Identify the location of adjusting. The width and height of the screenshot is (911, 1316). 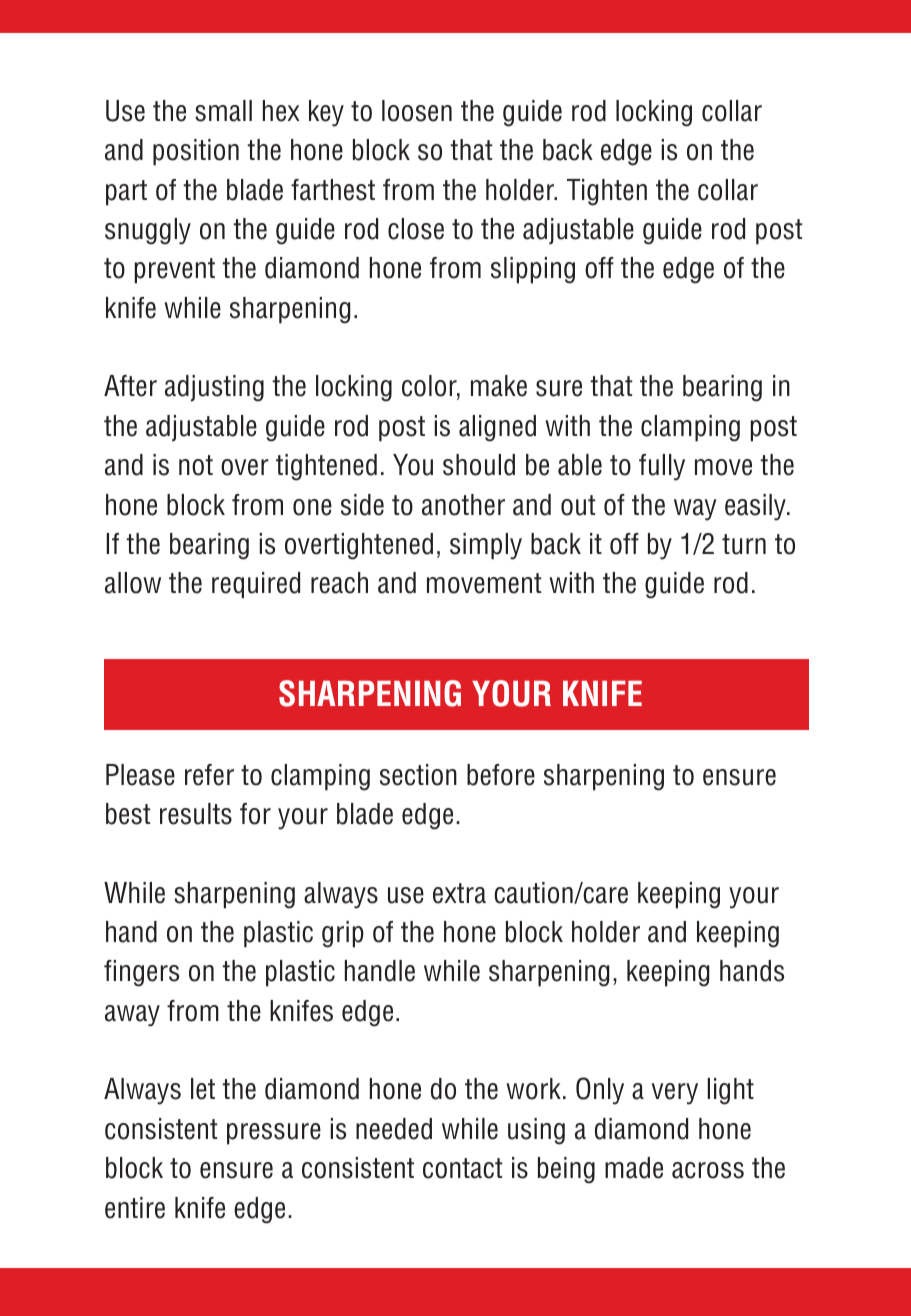
(214, 388).
